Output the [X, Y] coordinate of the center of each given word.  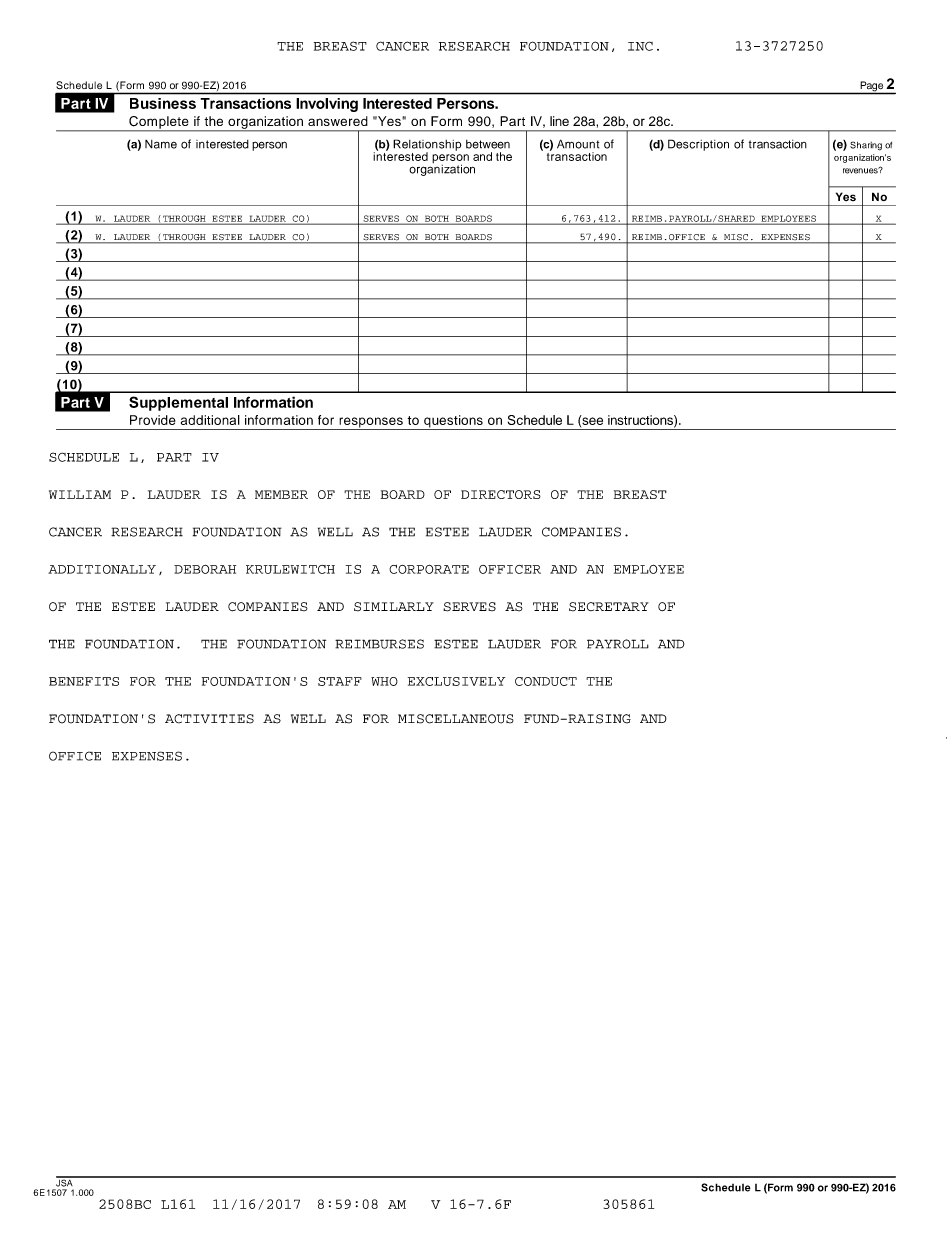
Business [163, 103]
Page [871, 87]
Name [161, 144]
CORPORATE [429, 569]
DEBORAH [205, 569]
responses [371, 423]
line [559, 121]
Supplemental [178, 403]
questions [453, 422]
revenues [861, 170]
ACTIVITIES [209, 719]
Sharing [866, 146]
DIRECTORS [501, 494]
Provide [153, 420]
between [488, 144]
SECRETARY [609, 607]
